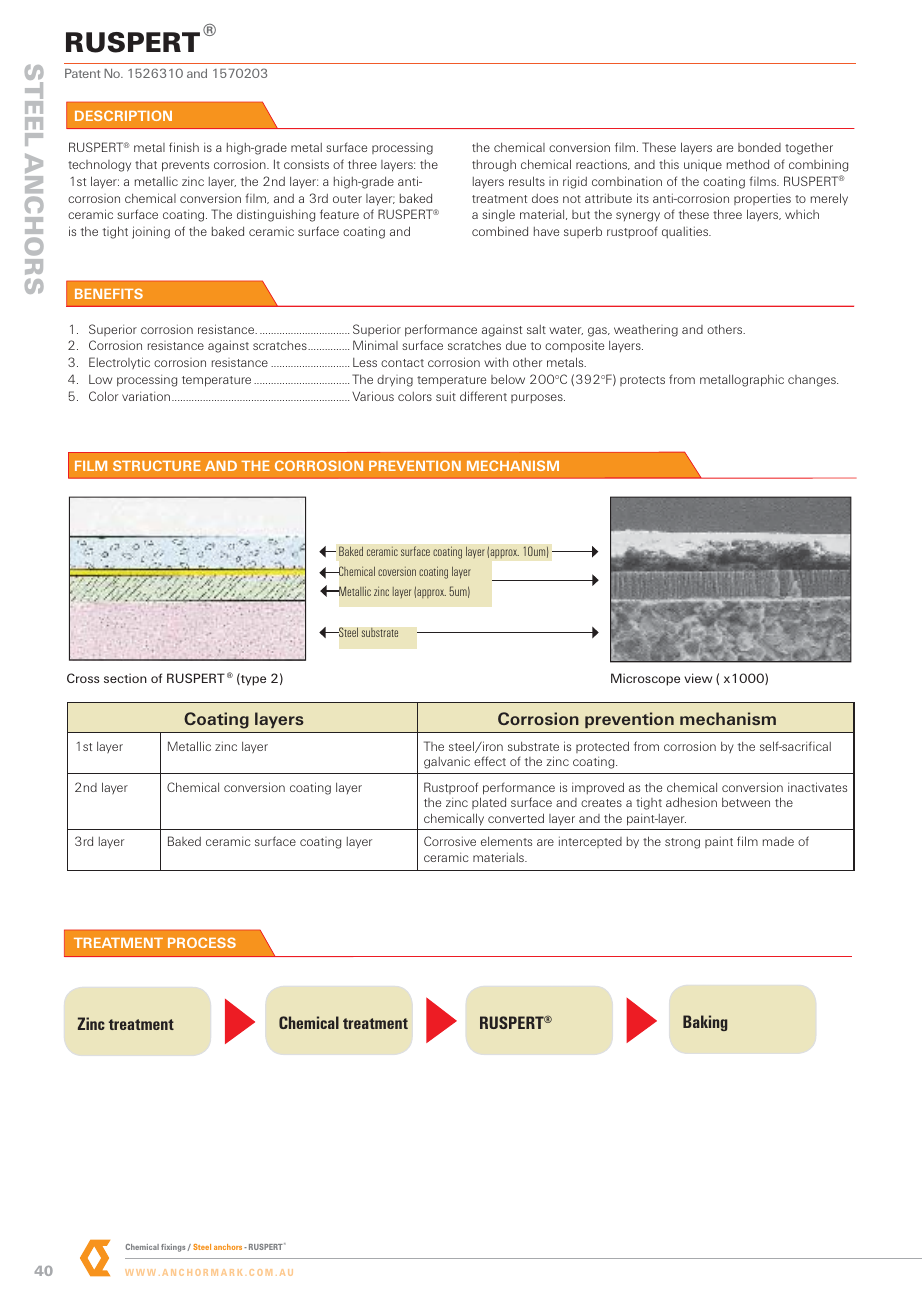 This screenshot has height=1308, width=924. What do you see at coordinates (447, 762) in the screenshot?
I see `galvanic` at bounding box center [447, 762].
